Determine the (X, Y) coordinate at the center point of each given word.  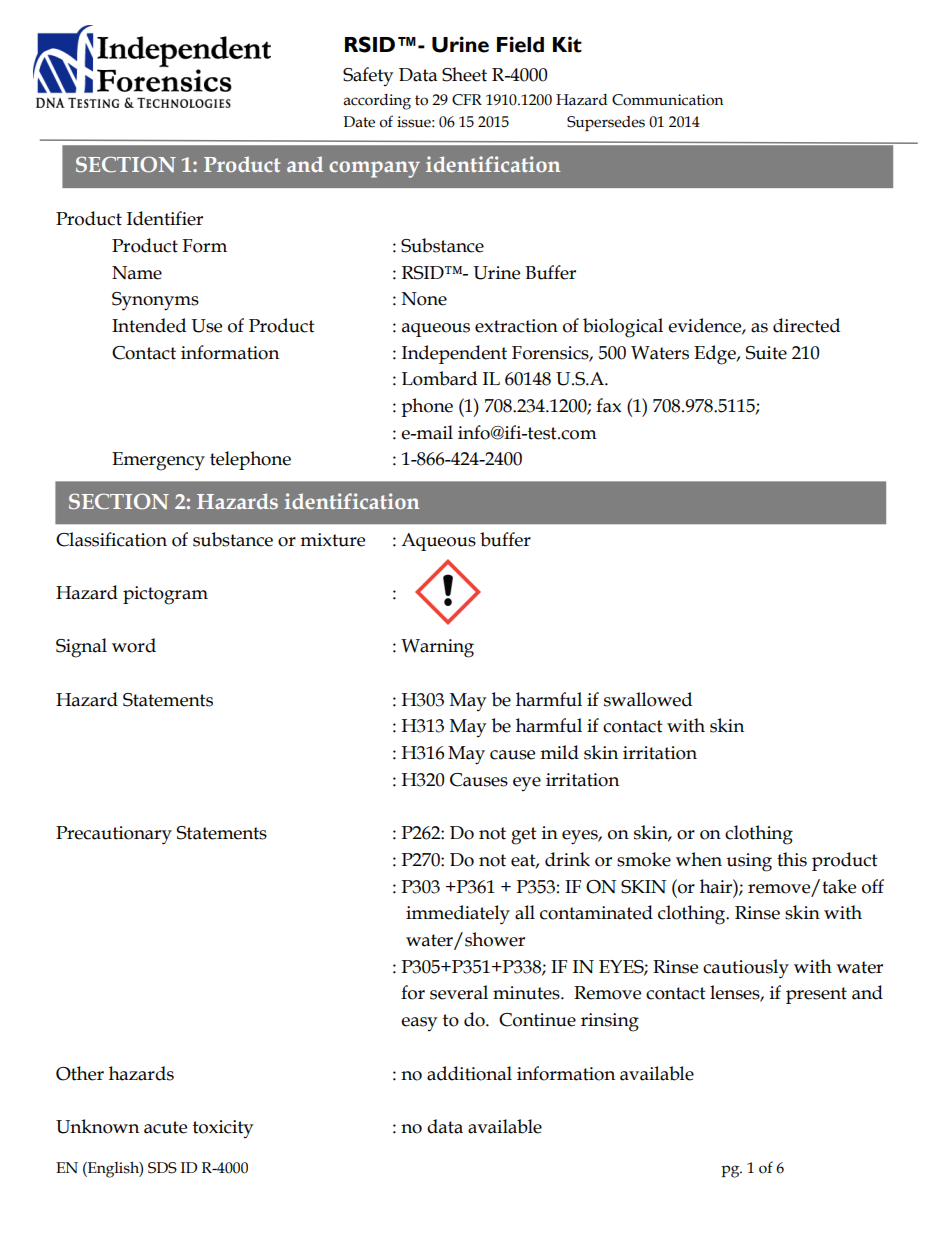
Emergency (158, 461)
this (792, 859)
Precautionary (114, 835)
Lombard (439, 378)
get (524, 836)
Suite (766, 353)
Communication (667, 100)
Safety (368, 76)
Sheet (464, 74)
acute (165, 1127)
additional (469, 1073)
